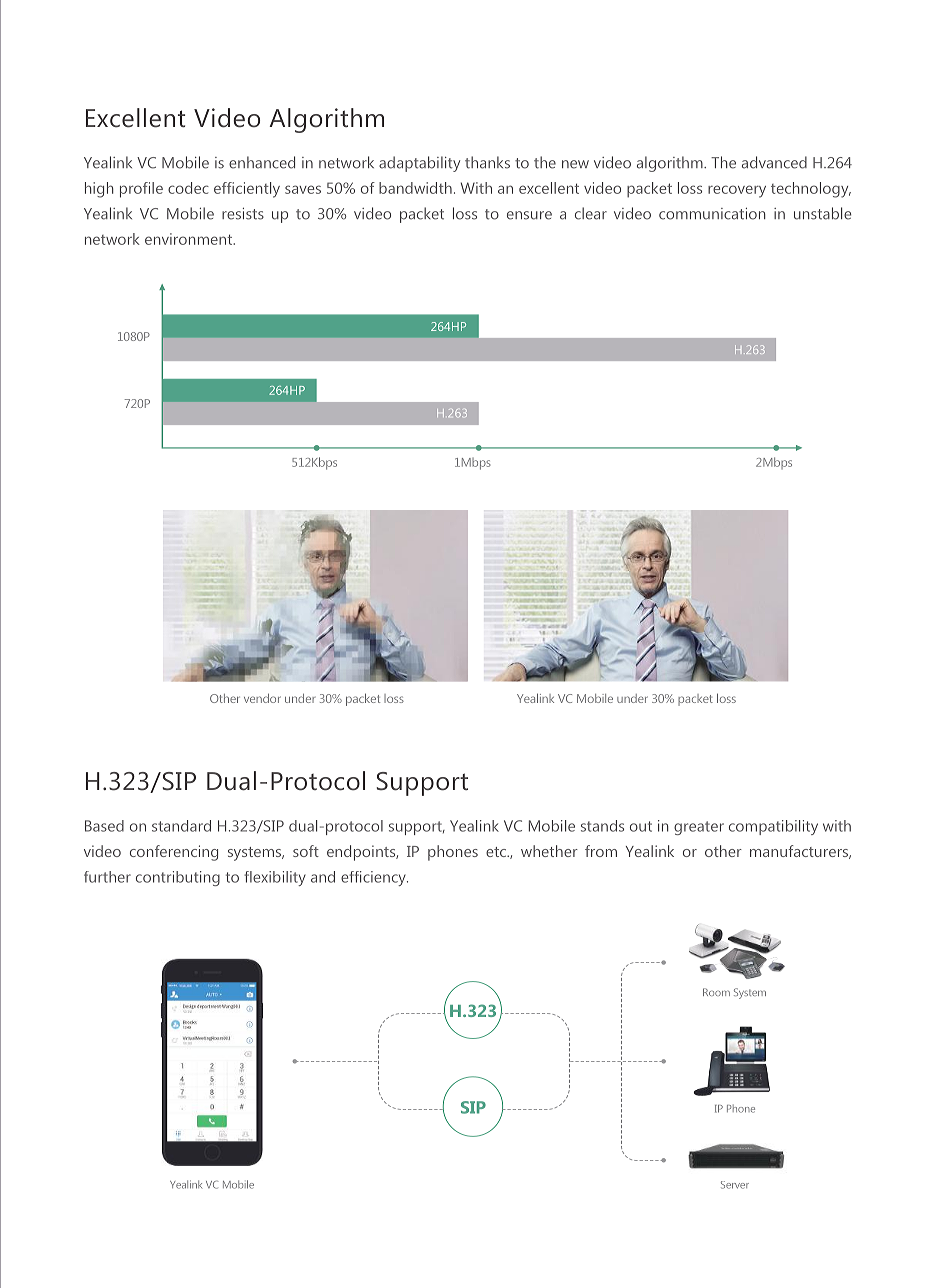 The image size is (949, 1288). What do you see at coordinates (262, 698) in the screenshot?
I see `vendor` at bounding box center [262, 698].
